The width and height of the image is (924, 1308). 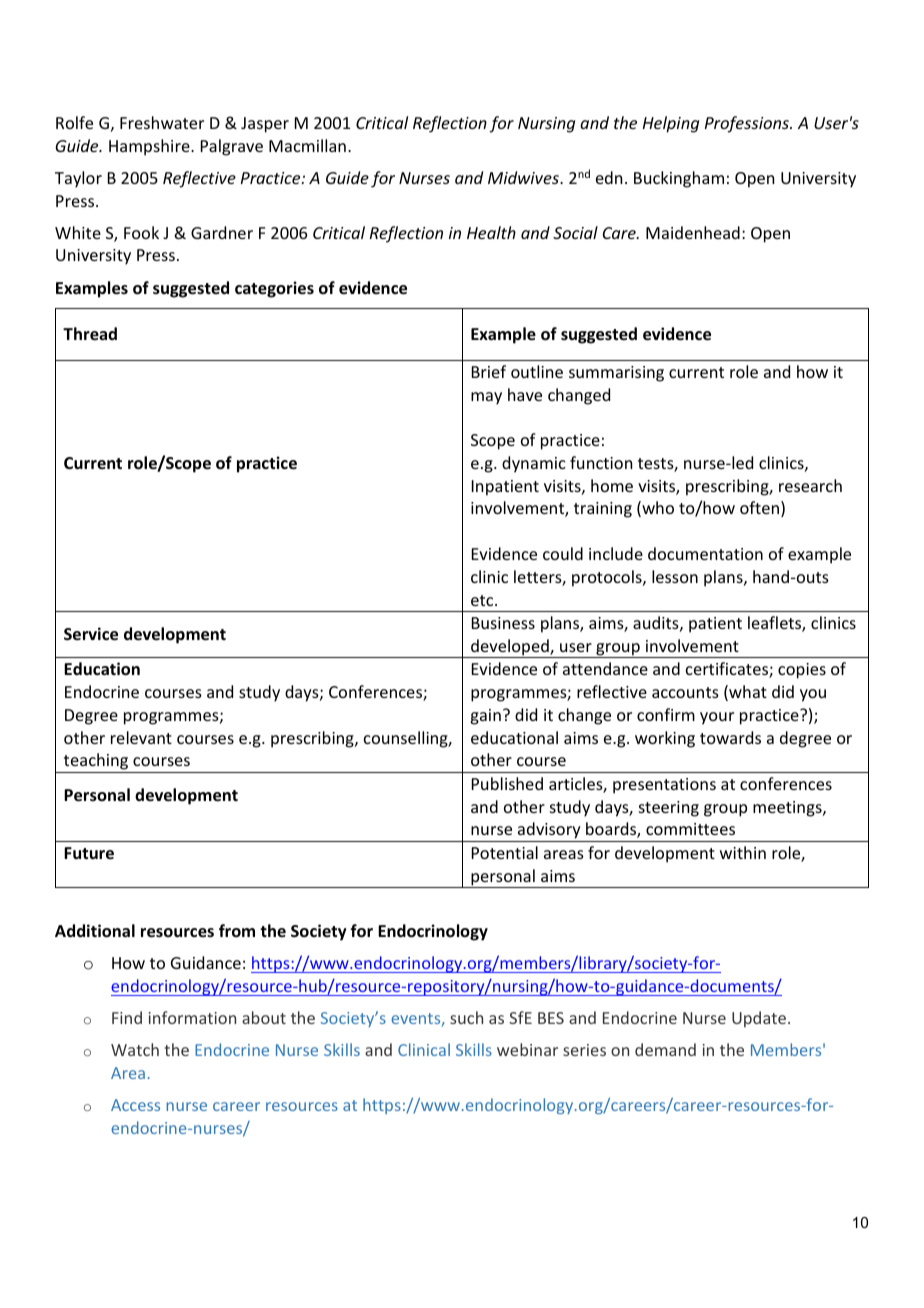 I want to click on etc, so click(x=483, y=600).
